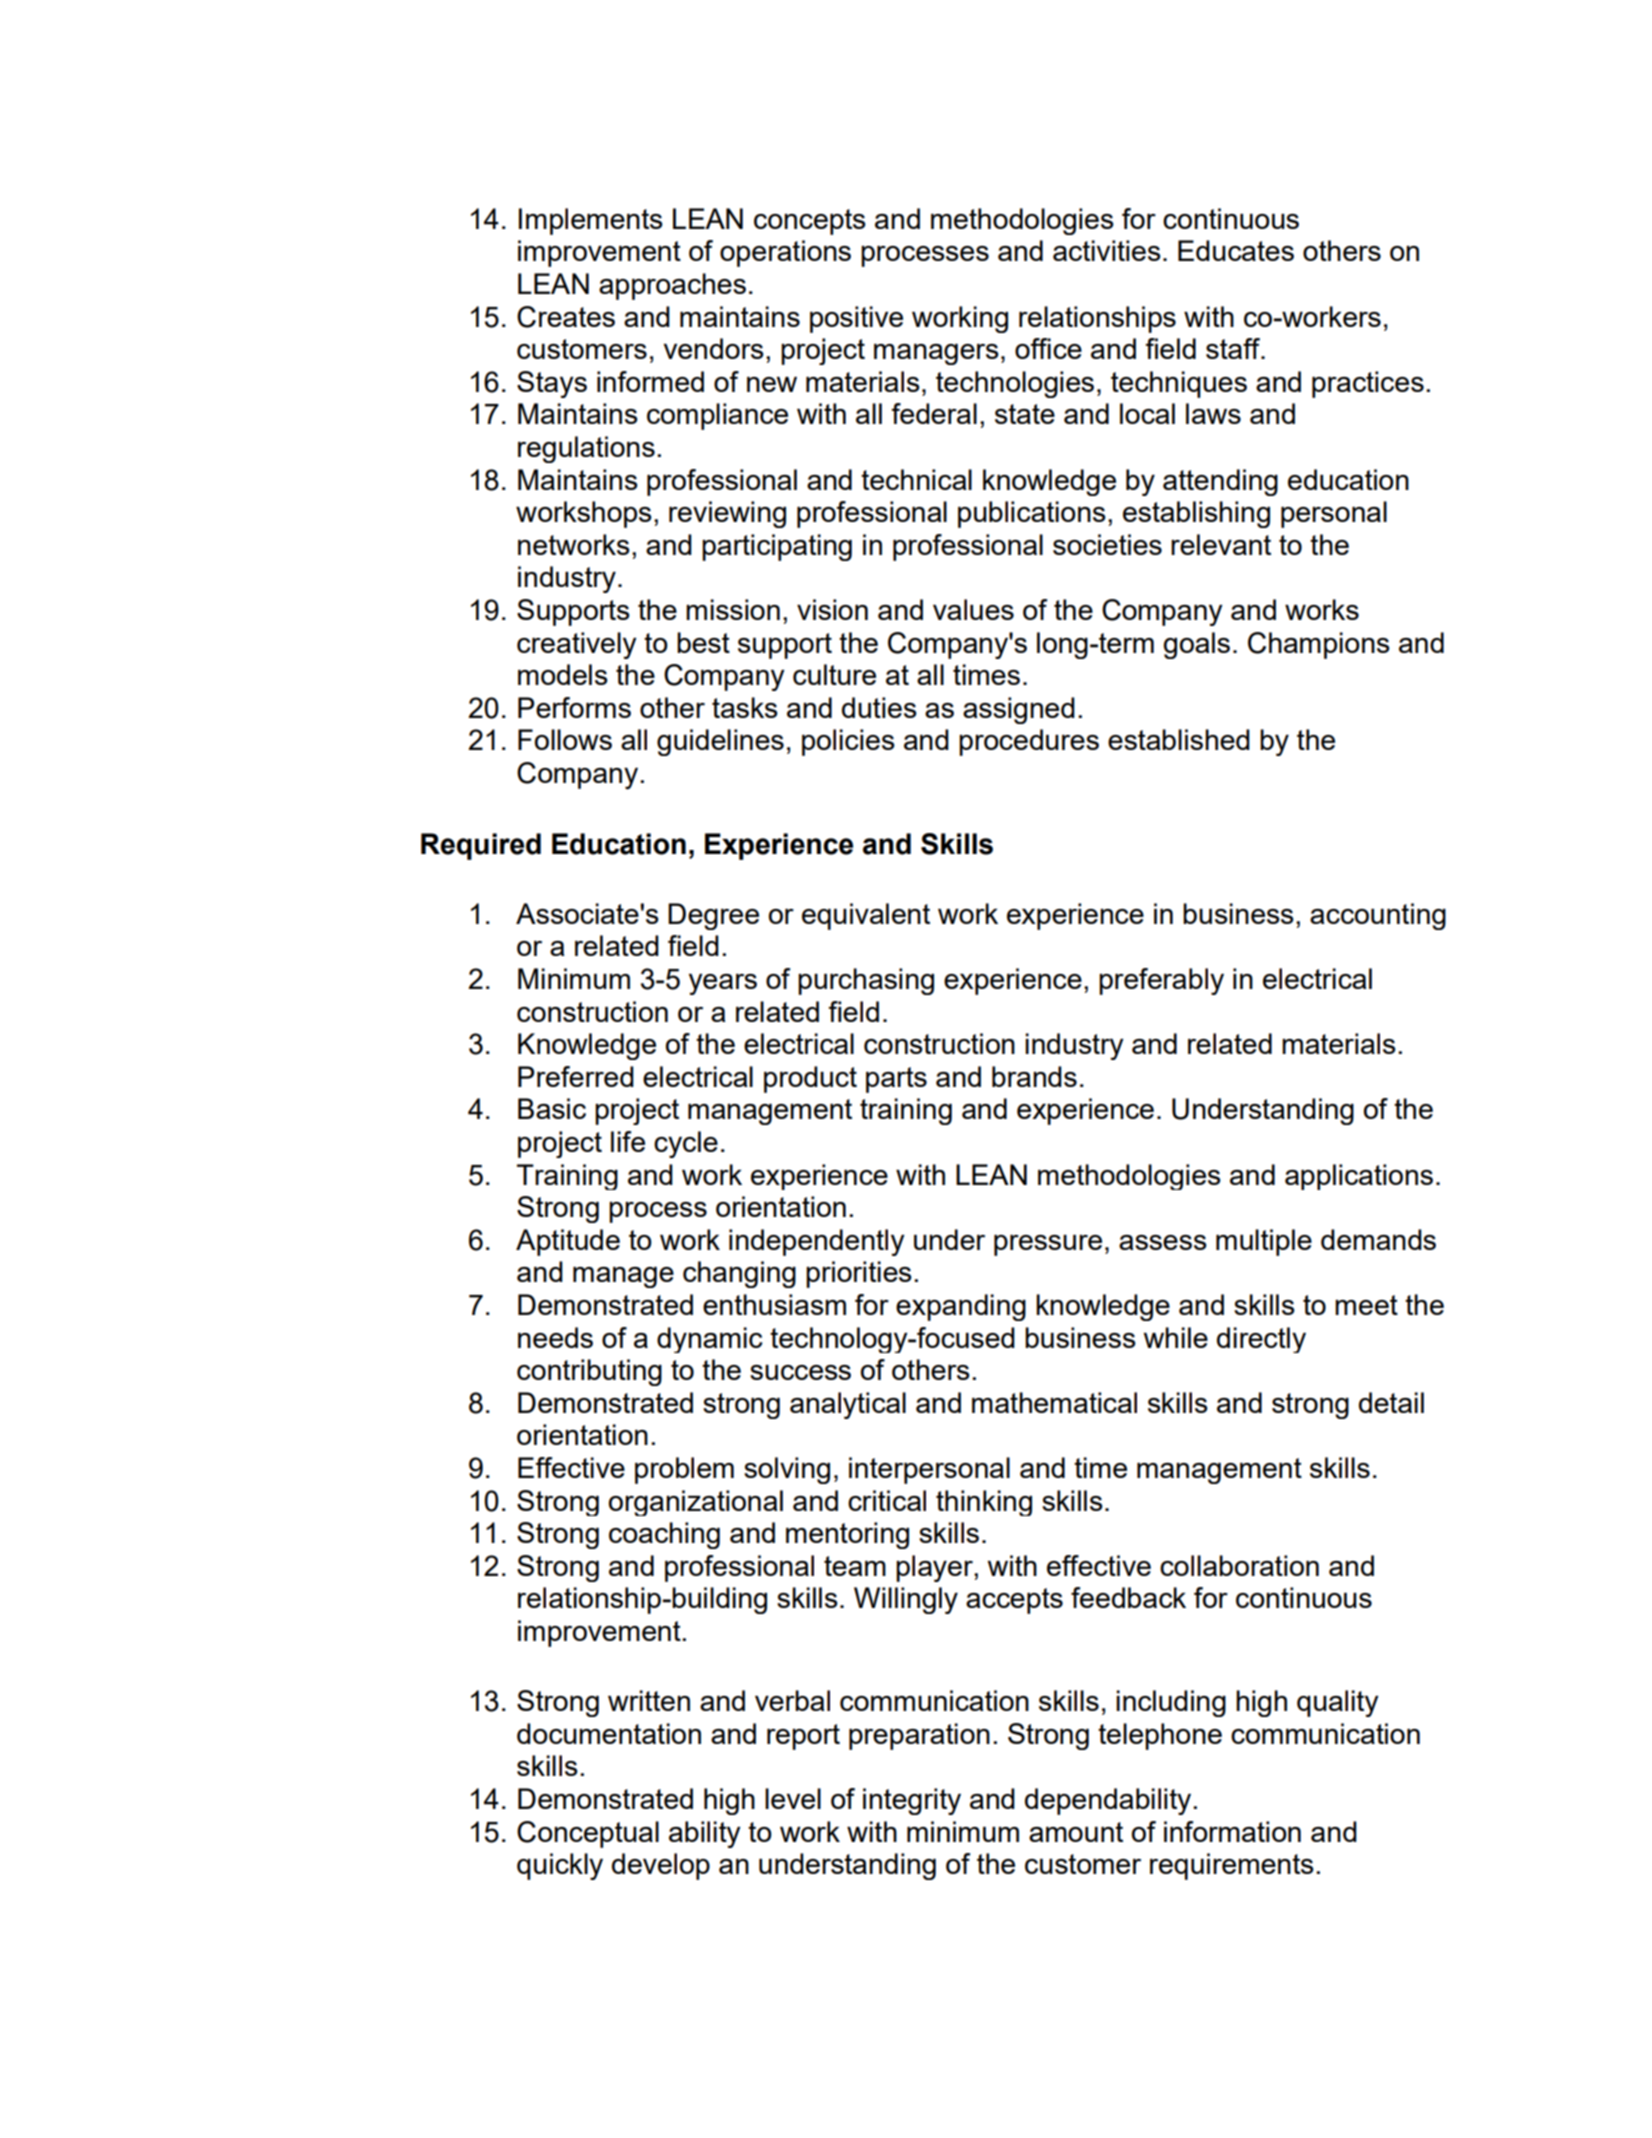 The image size is (1652, 2138). I want to click on Conceptual, so click(588, 1834).
